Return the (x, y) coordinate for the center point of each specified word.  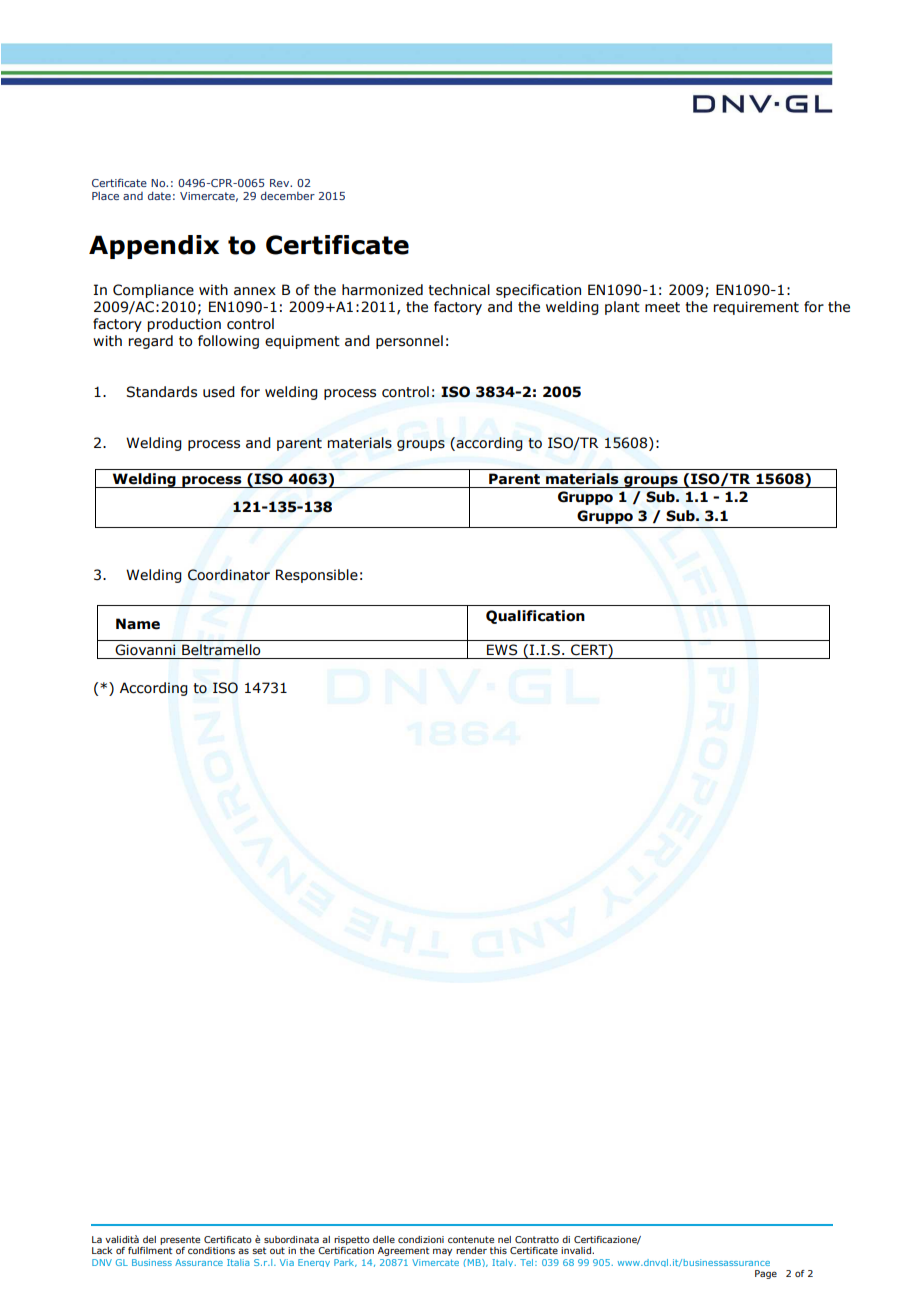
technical (459, 290)
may (442, 1252)
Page (766, 1274)
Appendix (154, 247)
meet (662, 307)
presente (180, 1240)
